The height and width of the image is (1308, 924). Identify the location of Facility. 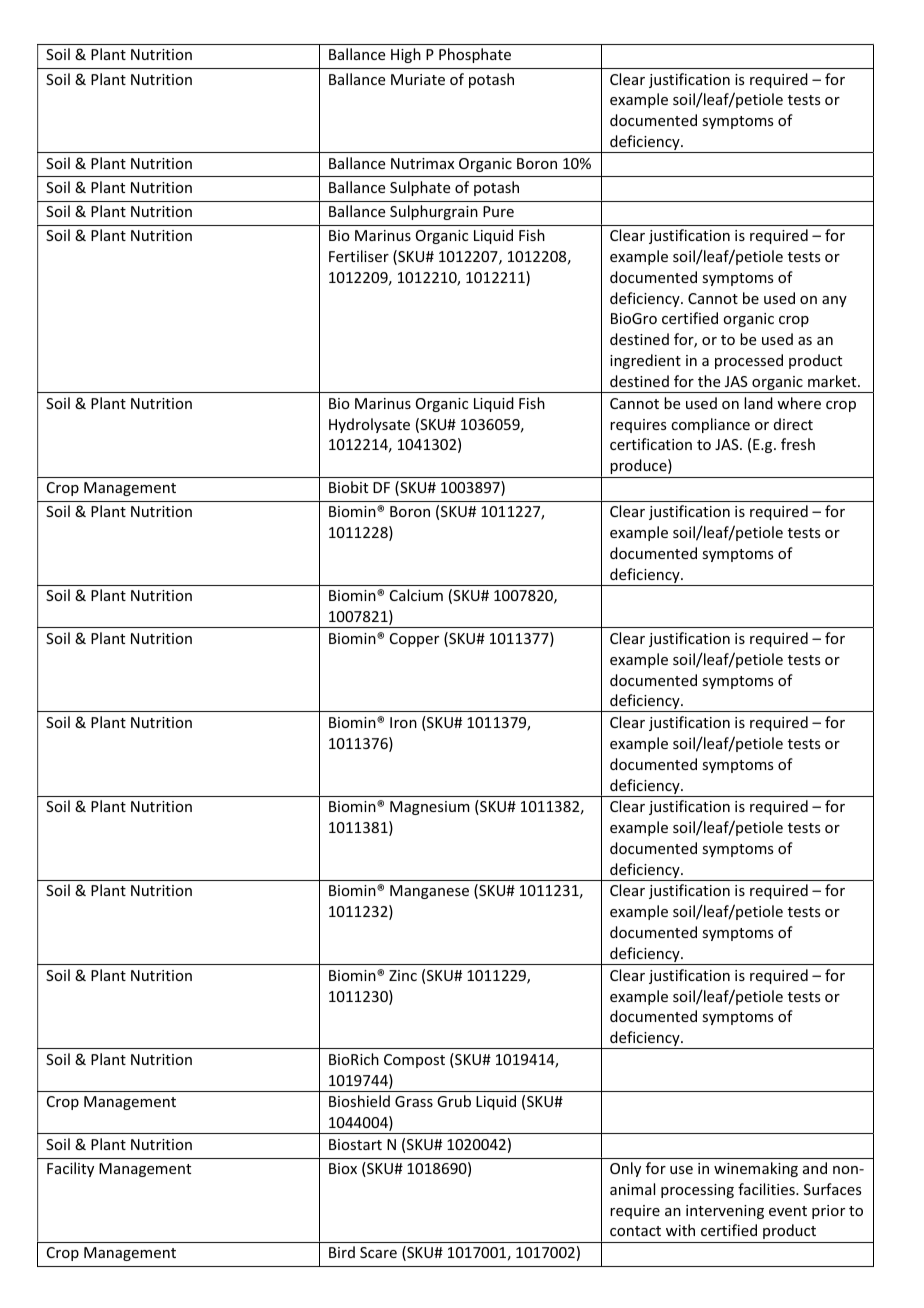
(70, 1169).
